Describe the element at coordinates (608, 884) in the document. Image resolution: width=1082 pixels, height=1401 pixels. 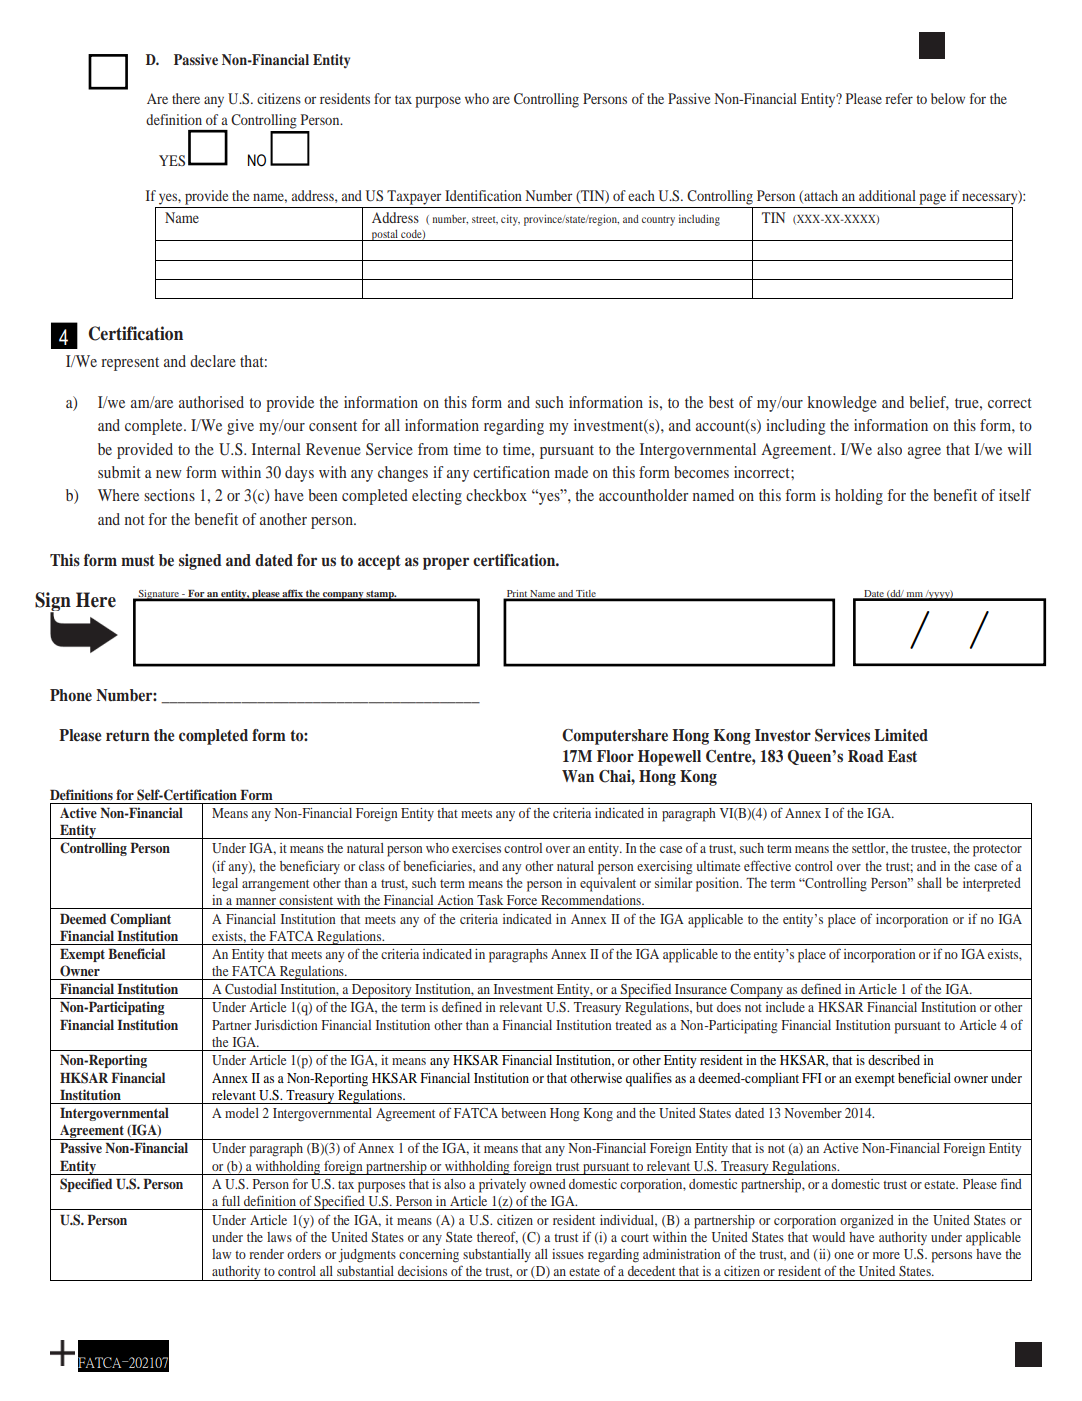
I see `equivalent` at that location.
